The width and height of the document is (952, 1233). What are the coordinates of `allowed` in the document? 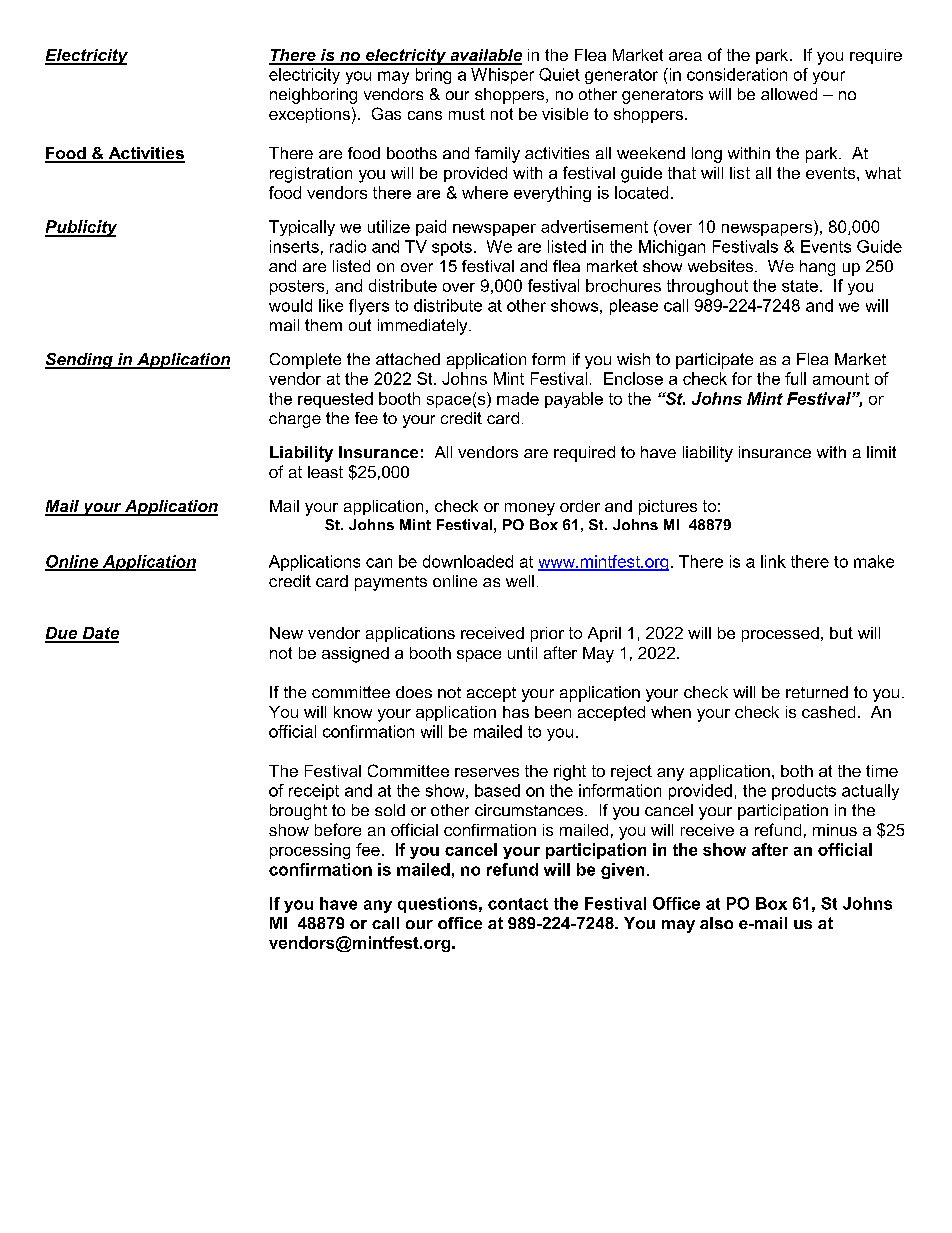 It's located at (789, 94).
